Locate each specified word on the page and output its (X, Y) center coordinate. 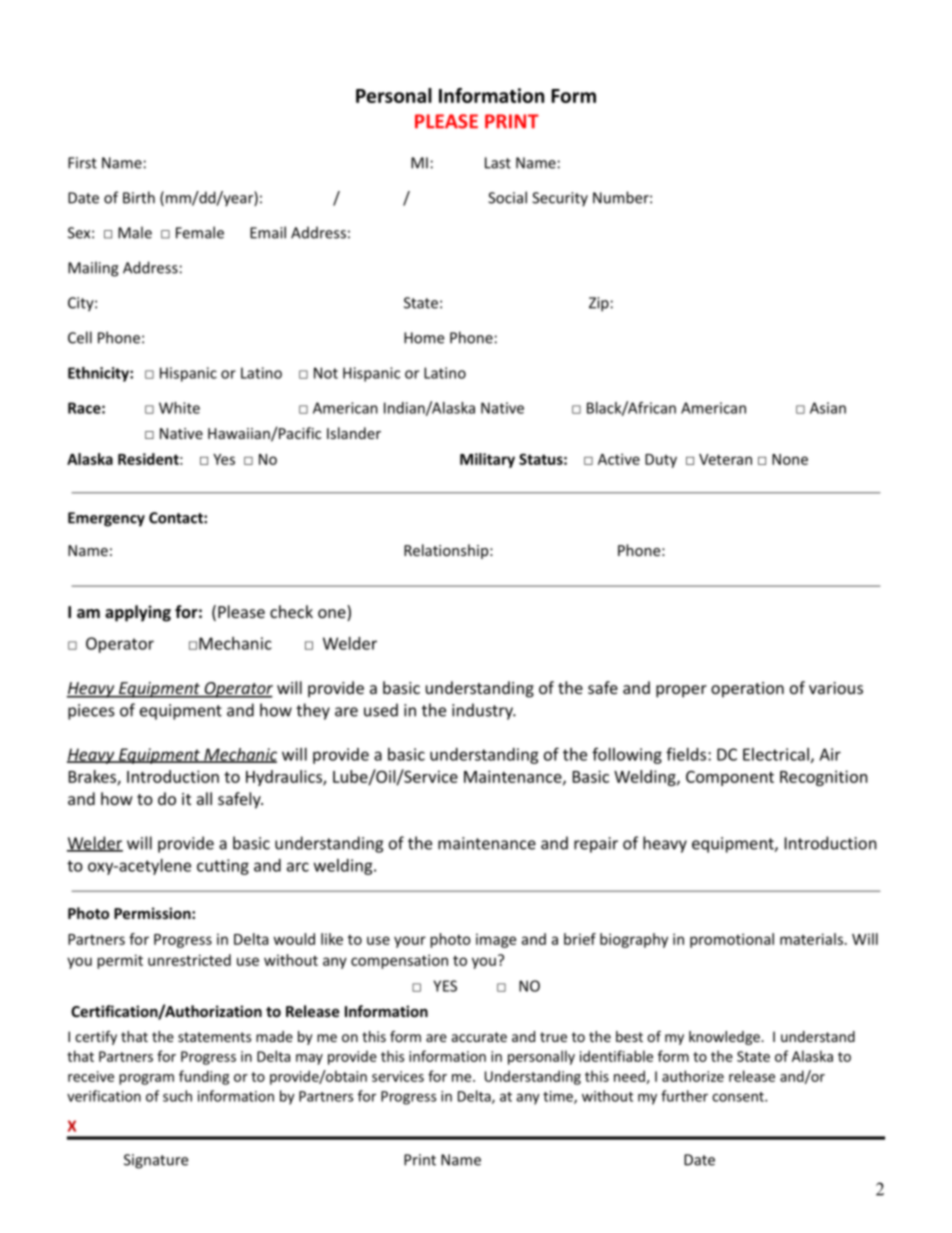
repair (596, 845)
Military (487, 460)
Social (507, 197)
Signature (156, 1161)
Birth (139, 197)
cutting (223, 867)
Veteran (725, 459)
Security (560, 199)
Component (730, 778)
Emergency (106, 519)
